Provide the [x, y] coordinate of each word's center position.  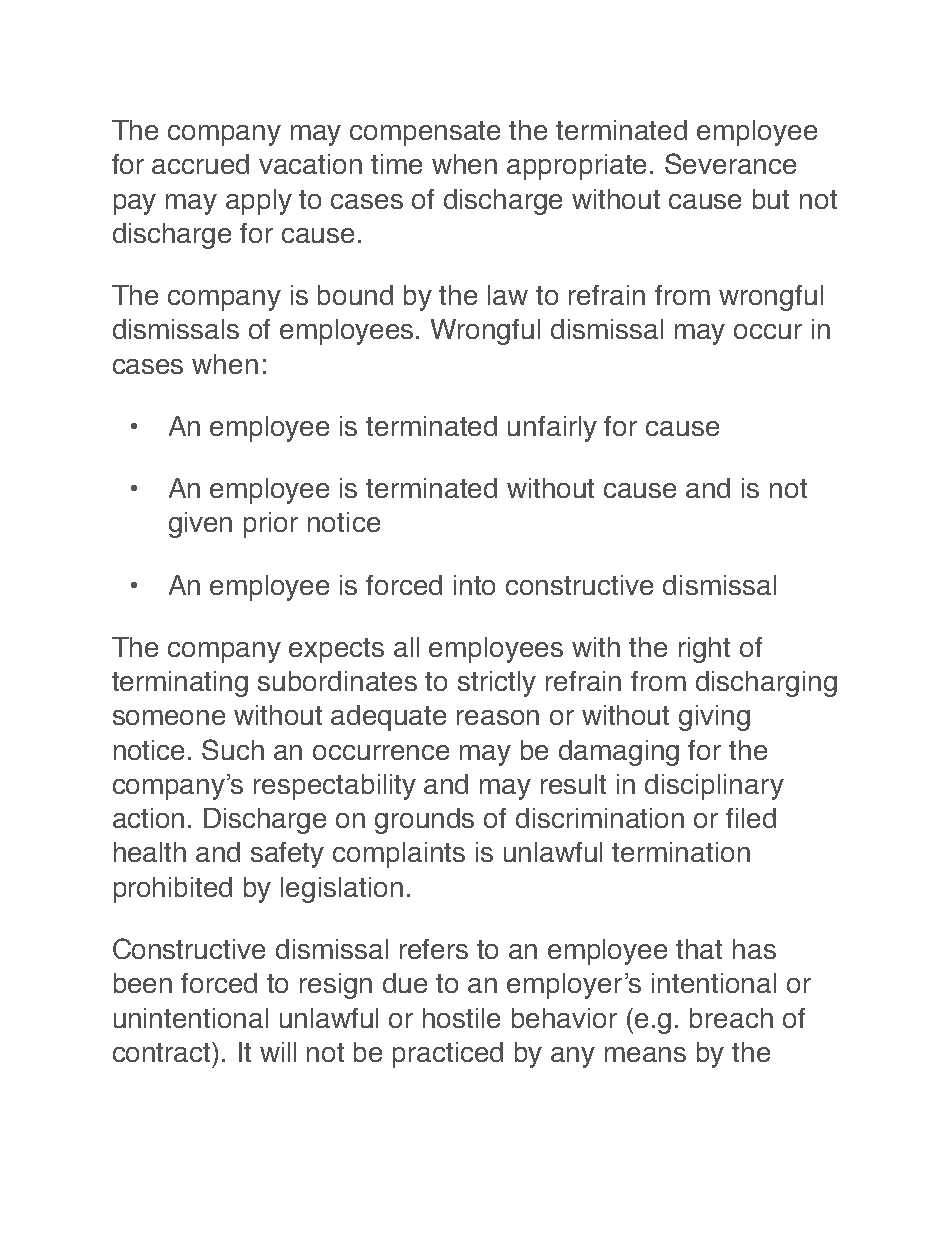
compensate [425, 133]
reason [498, 717]
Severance [730, 163]
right [704, 650]
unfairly [552, 429]
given [200, 525]
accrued [200, 164]
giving [714, 718]
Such [233, 749]
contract [163, 1052]
